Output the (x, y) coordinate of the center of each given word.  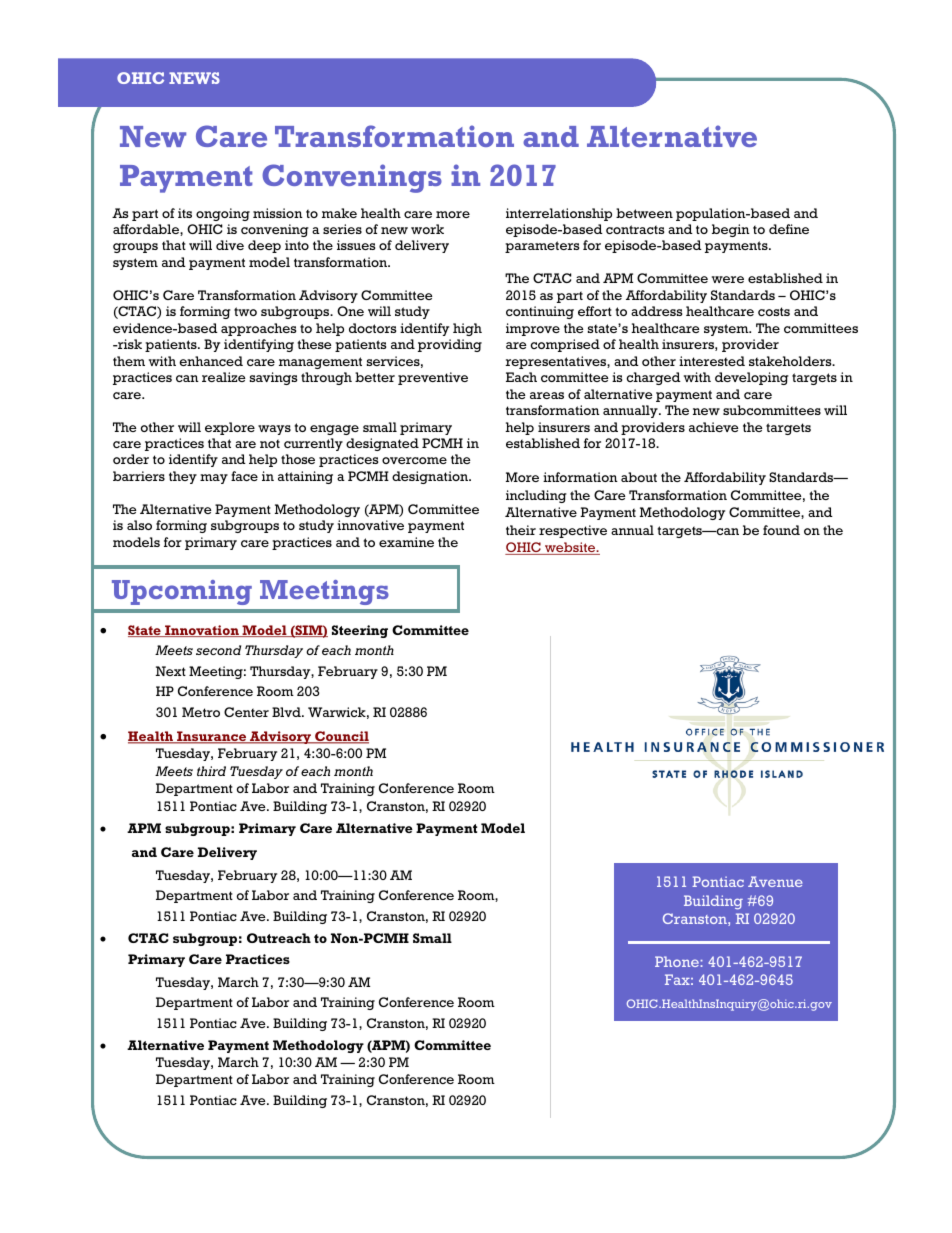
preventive (433, 378)
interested (712, 361)
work (427, 229)
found (781, 530)
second (218, 650)
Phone (678, 961)
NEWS (194, 78)
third (211, 771)
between (644, 213)
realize (224, 377)
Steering (360, 631)
